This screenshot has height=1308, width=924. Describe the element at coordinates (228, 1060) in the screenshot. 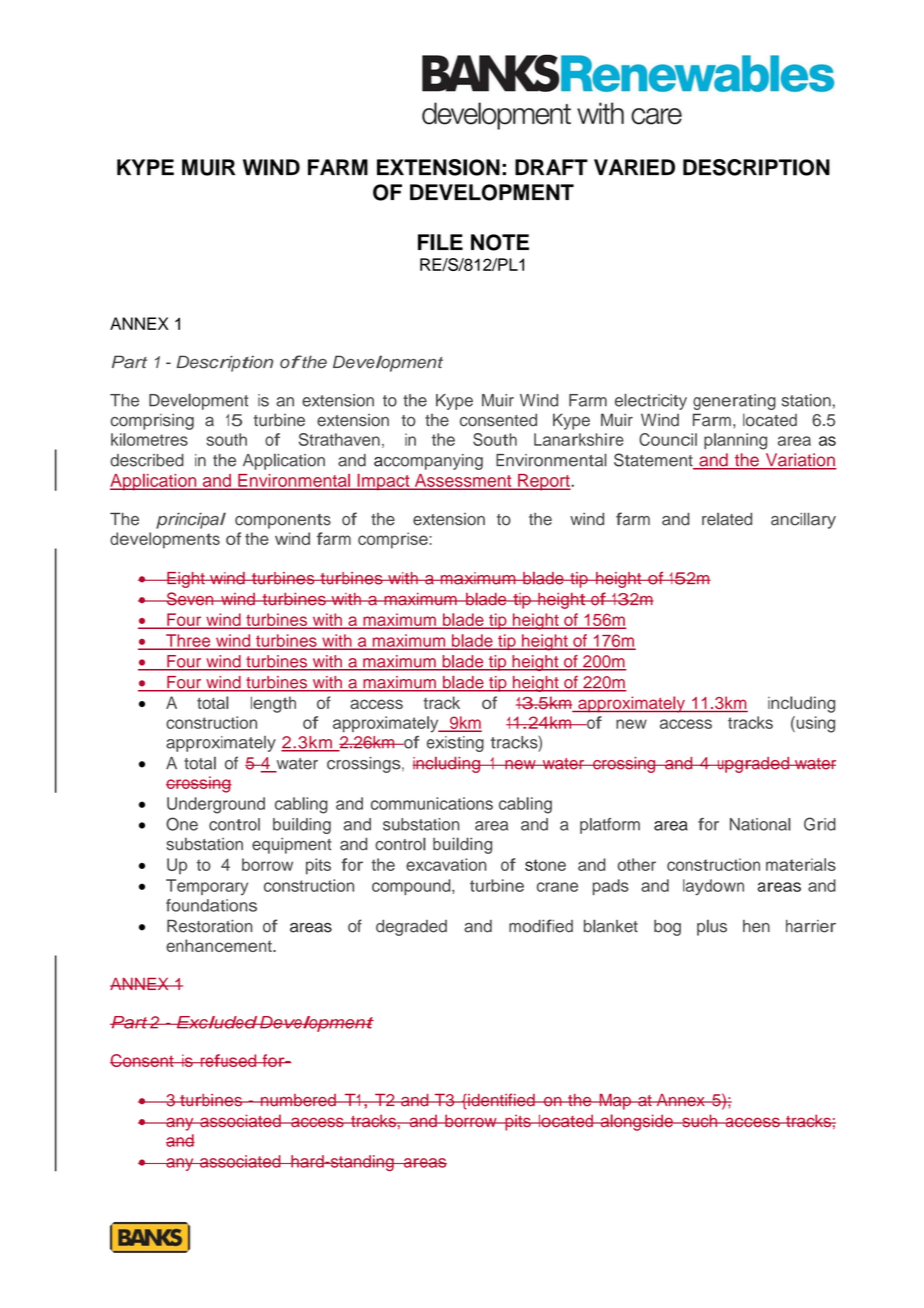

I see `refused` at that location.
